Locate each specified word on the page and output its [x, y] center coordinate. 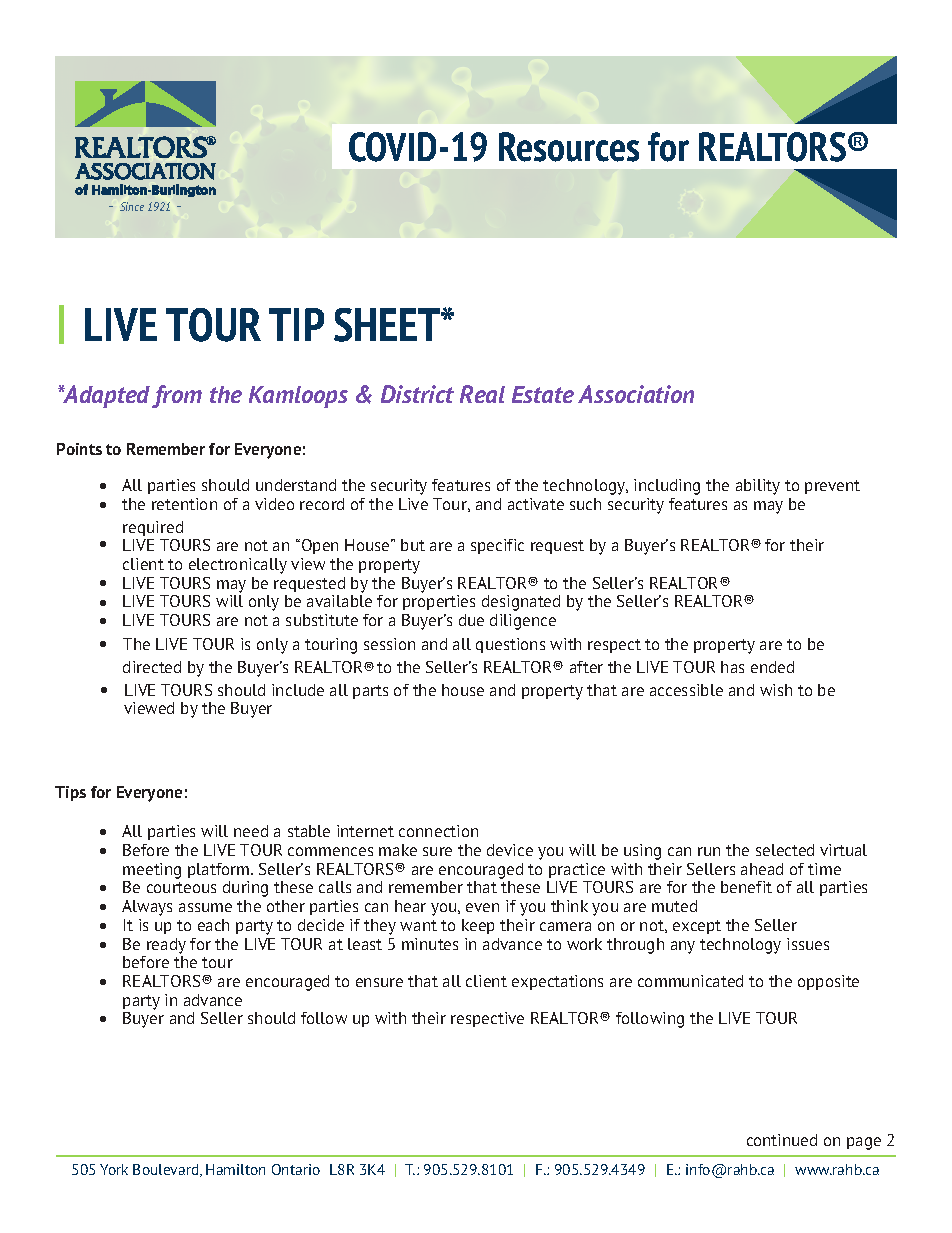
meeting [152, 871]
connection [438, 831]
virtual [843, 850]
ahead [762, 869]
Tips [70, 793]
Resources [569, 147]
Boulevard [167, 1170]
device [510, 850]
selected [785, 850]
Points [79, 449]
